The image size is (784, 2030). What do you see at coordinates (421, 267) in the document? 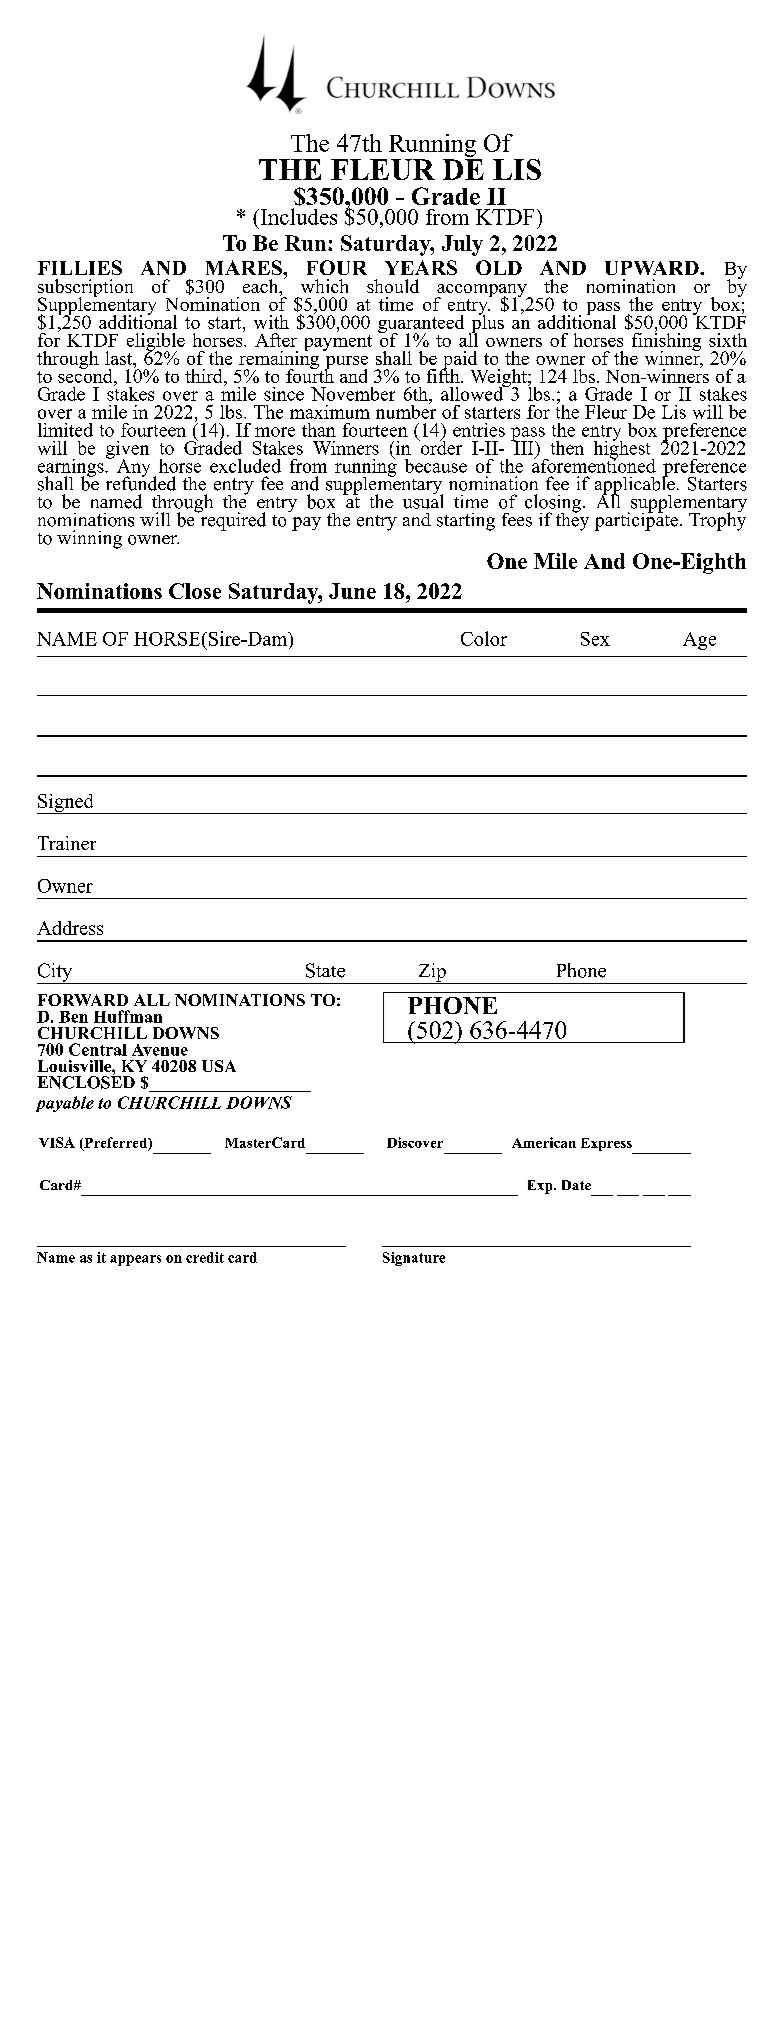
I see `YEARS` at bounding box center [421, 267].
